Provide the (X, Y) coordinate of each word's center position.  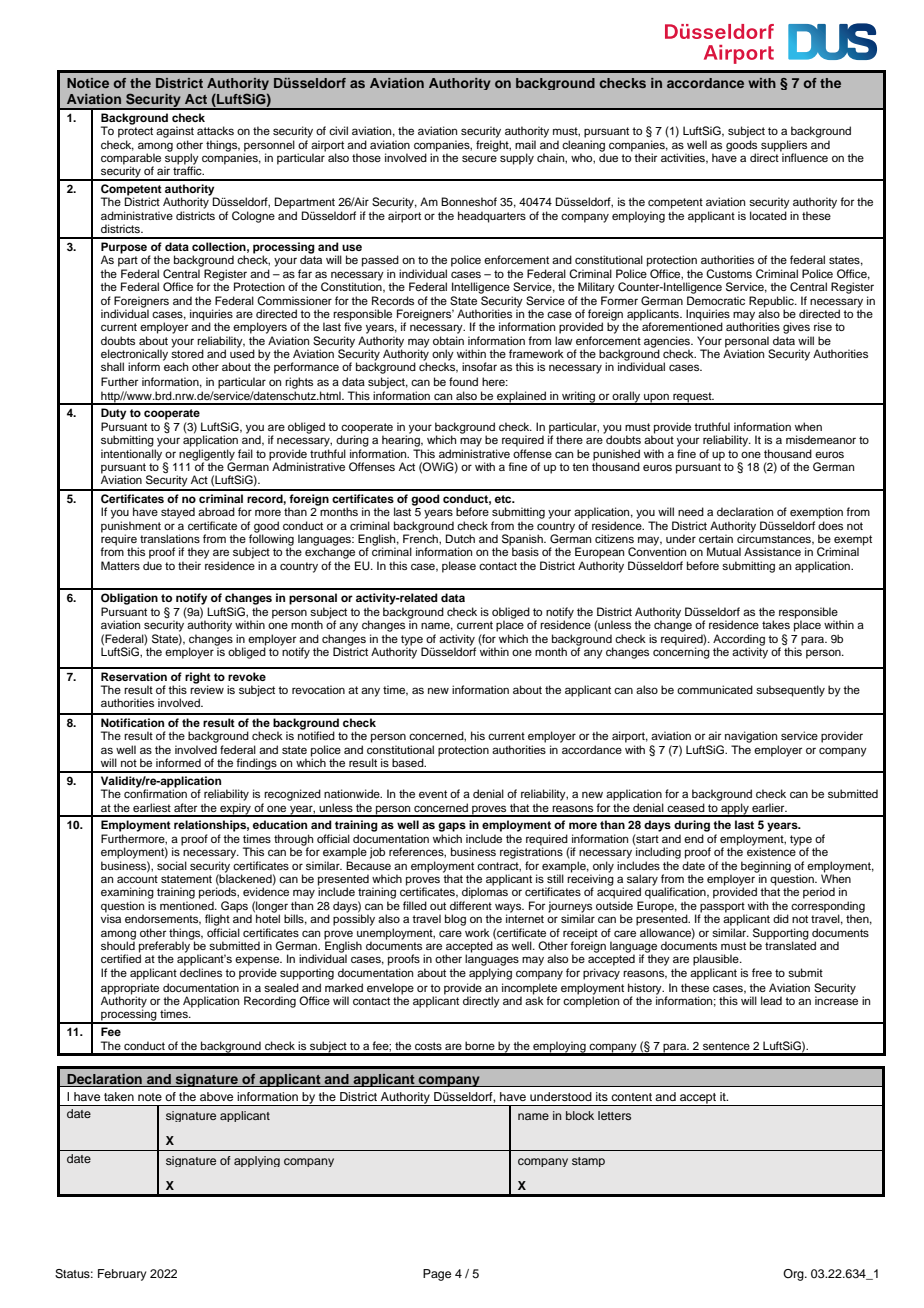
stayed (178, 513)
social (172, 865)
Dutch (460, 538)
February (122, 1275)
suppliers (784, 146)
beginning (766, 868)
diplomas (485, 893)
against (175, 132)
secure (479, 158)
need (691, 511)
